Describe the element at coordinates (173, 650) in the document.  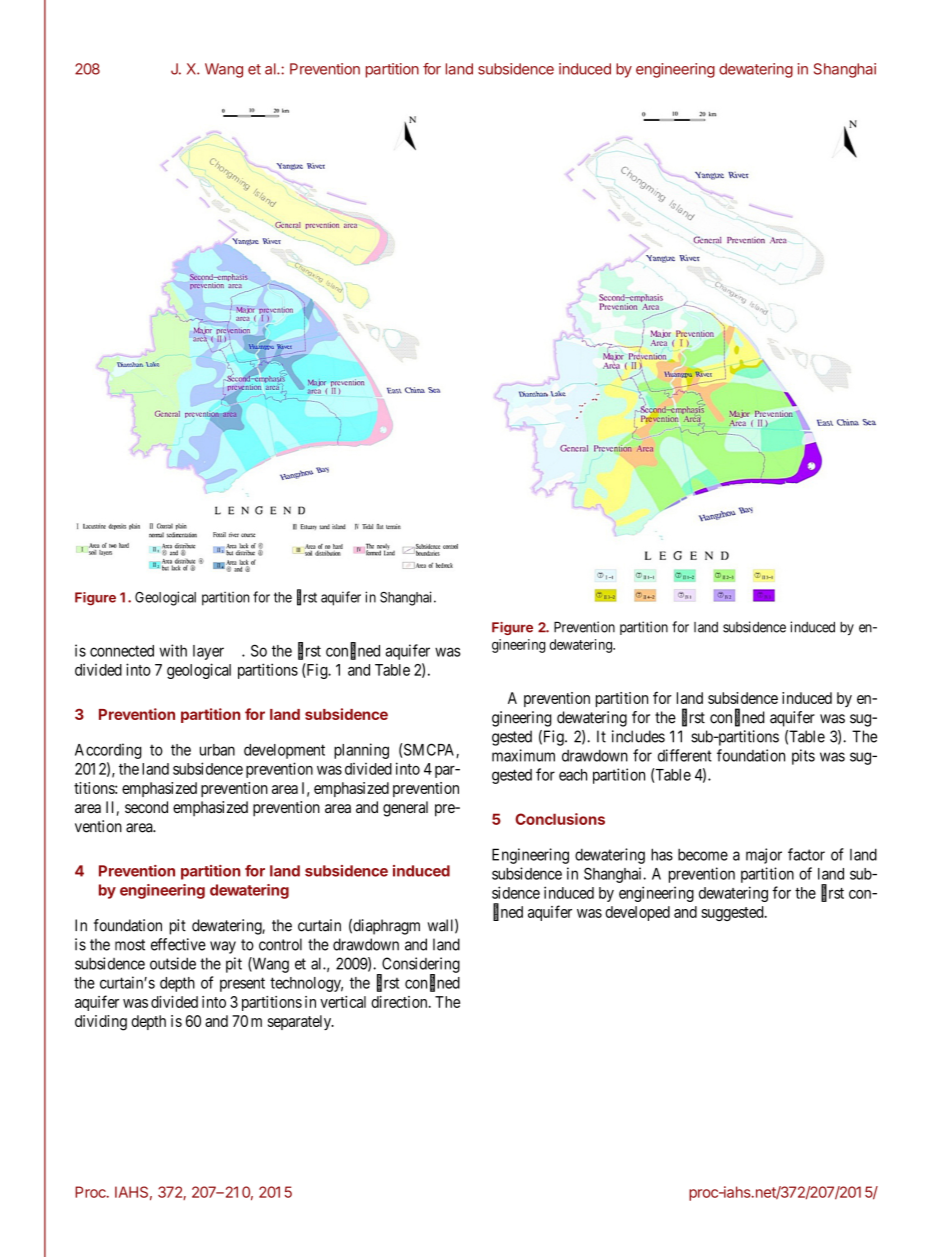
I see `with` at that location.
